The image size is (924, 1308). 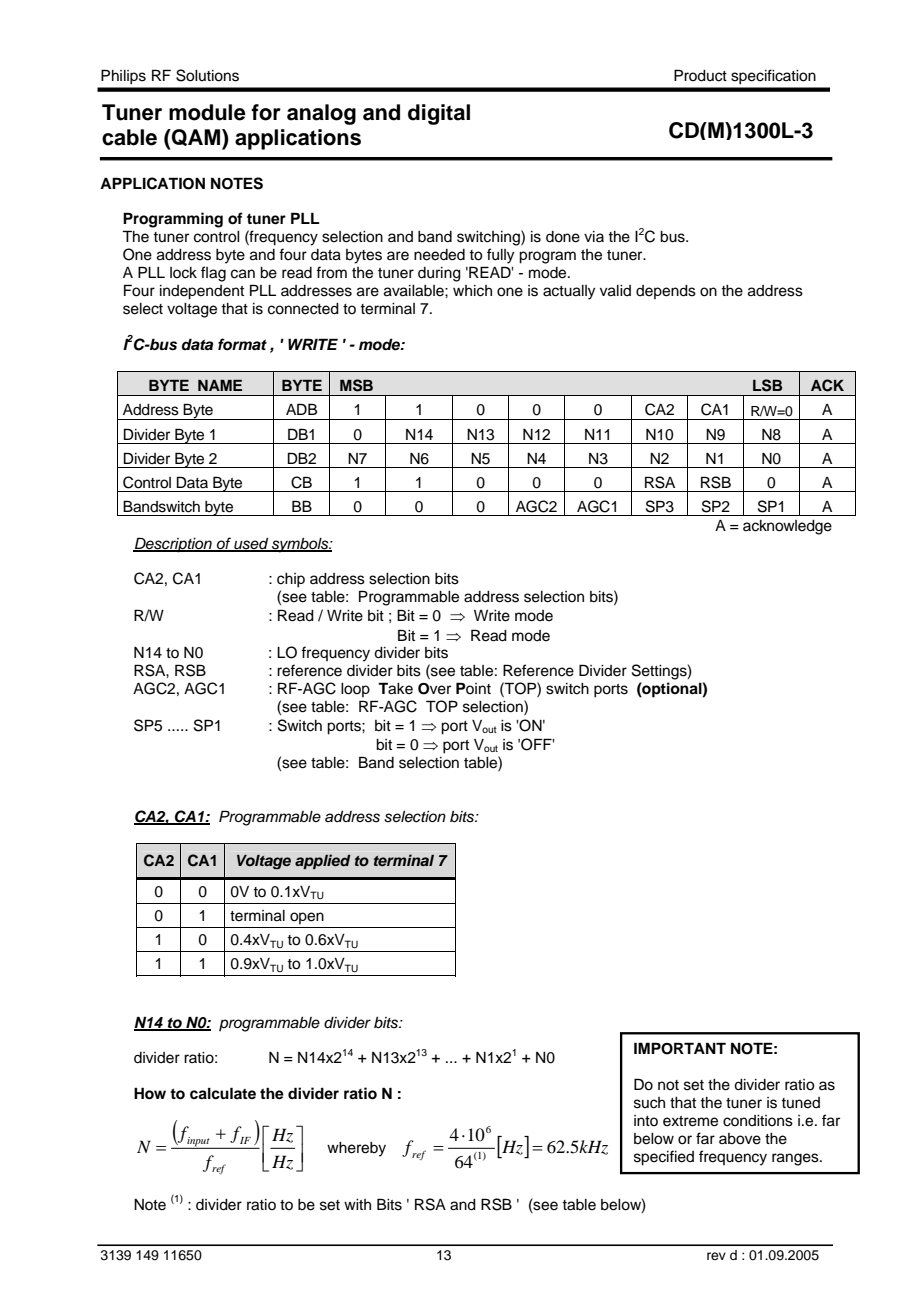 What do you see at coordinates (787, 527) in the screenshot?
I see `acknowledge` at bounding box center [787, 527].
